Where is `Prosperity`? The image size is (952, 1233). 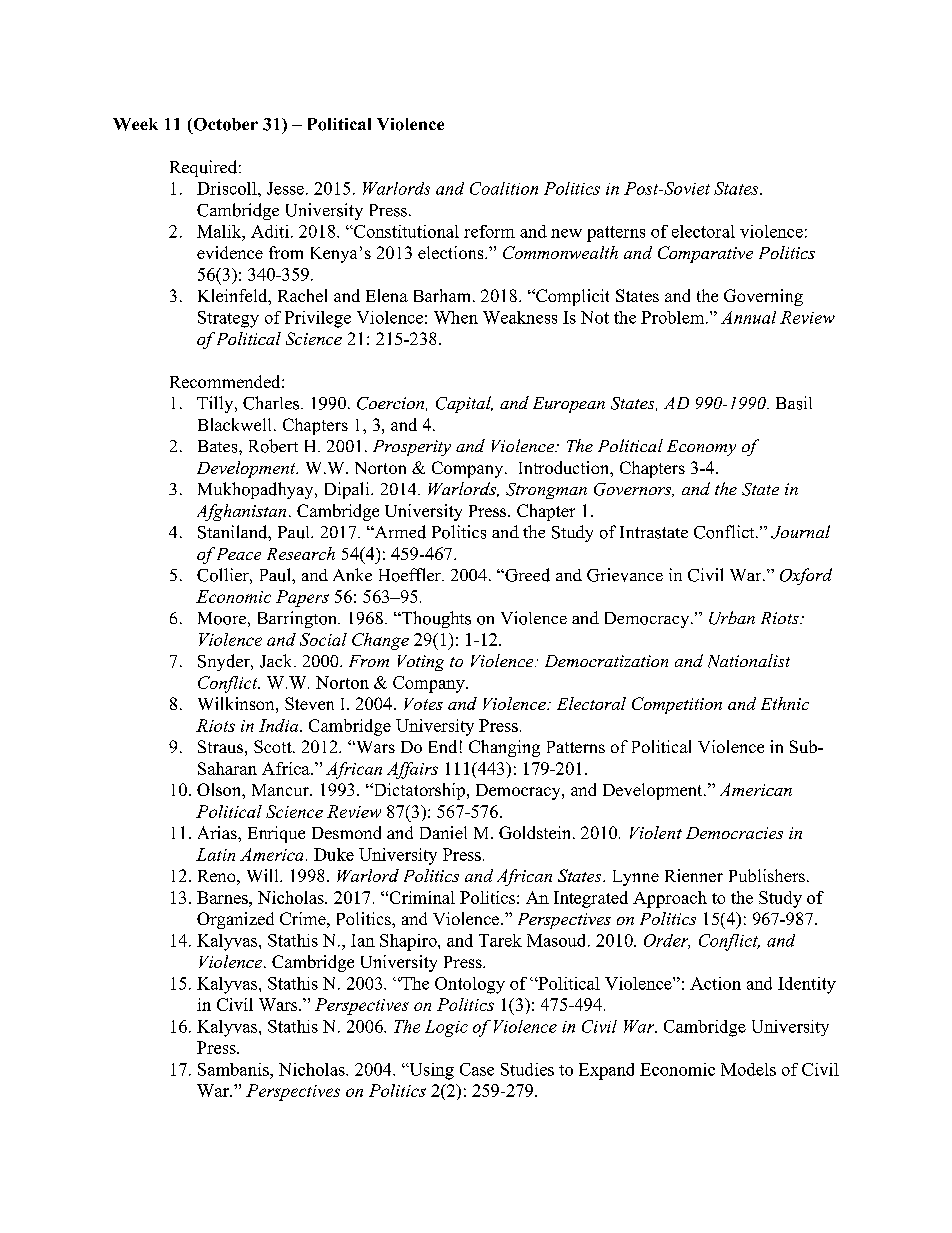 Prosperity is located at coordinates (412, 448).
